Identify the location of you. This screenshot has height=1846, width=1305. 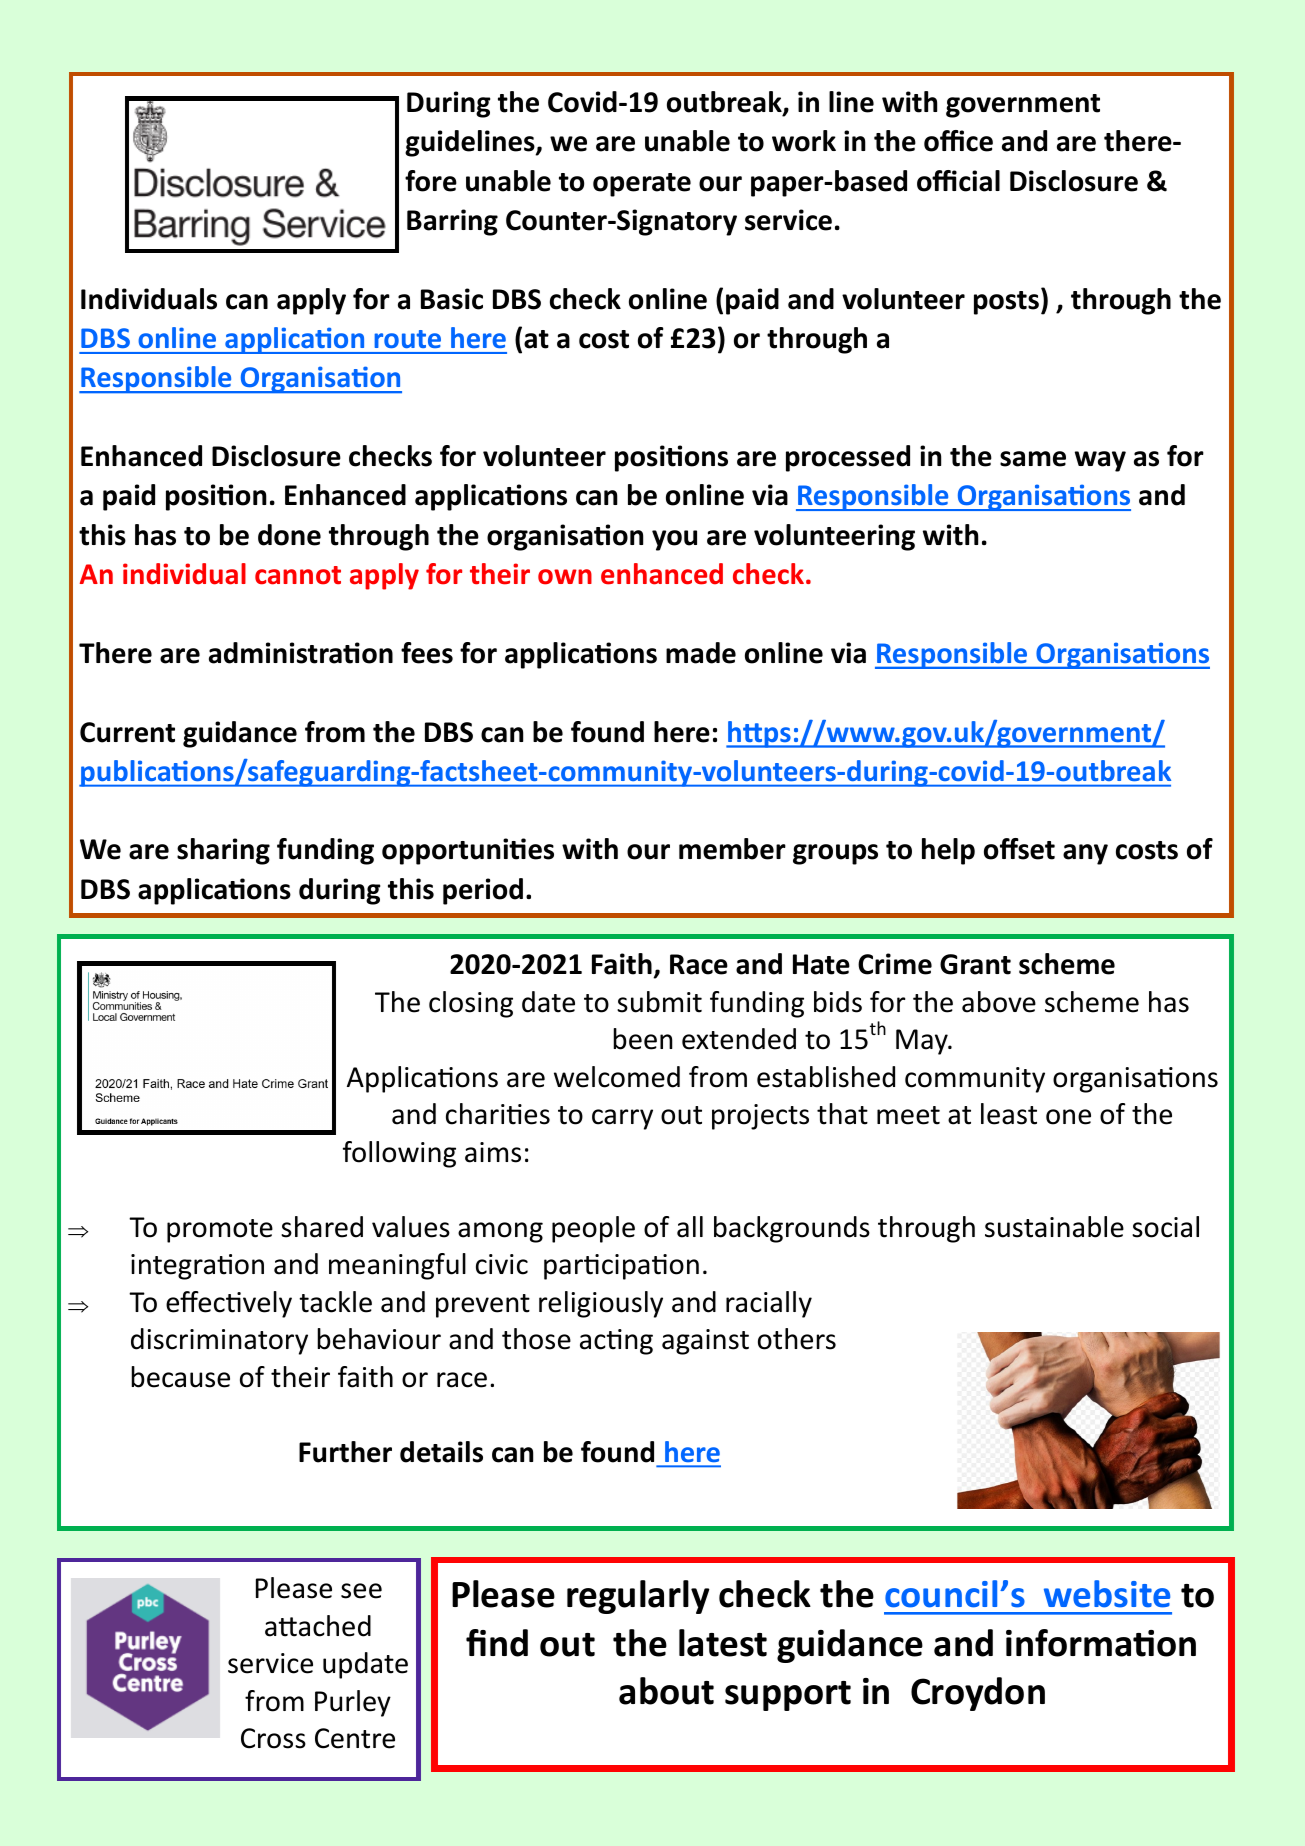
(674, 540).
